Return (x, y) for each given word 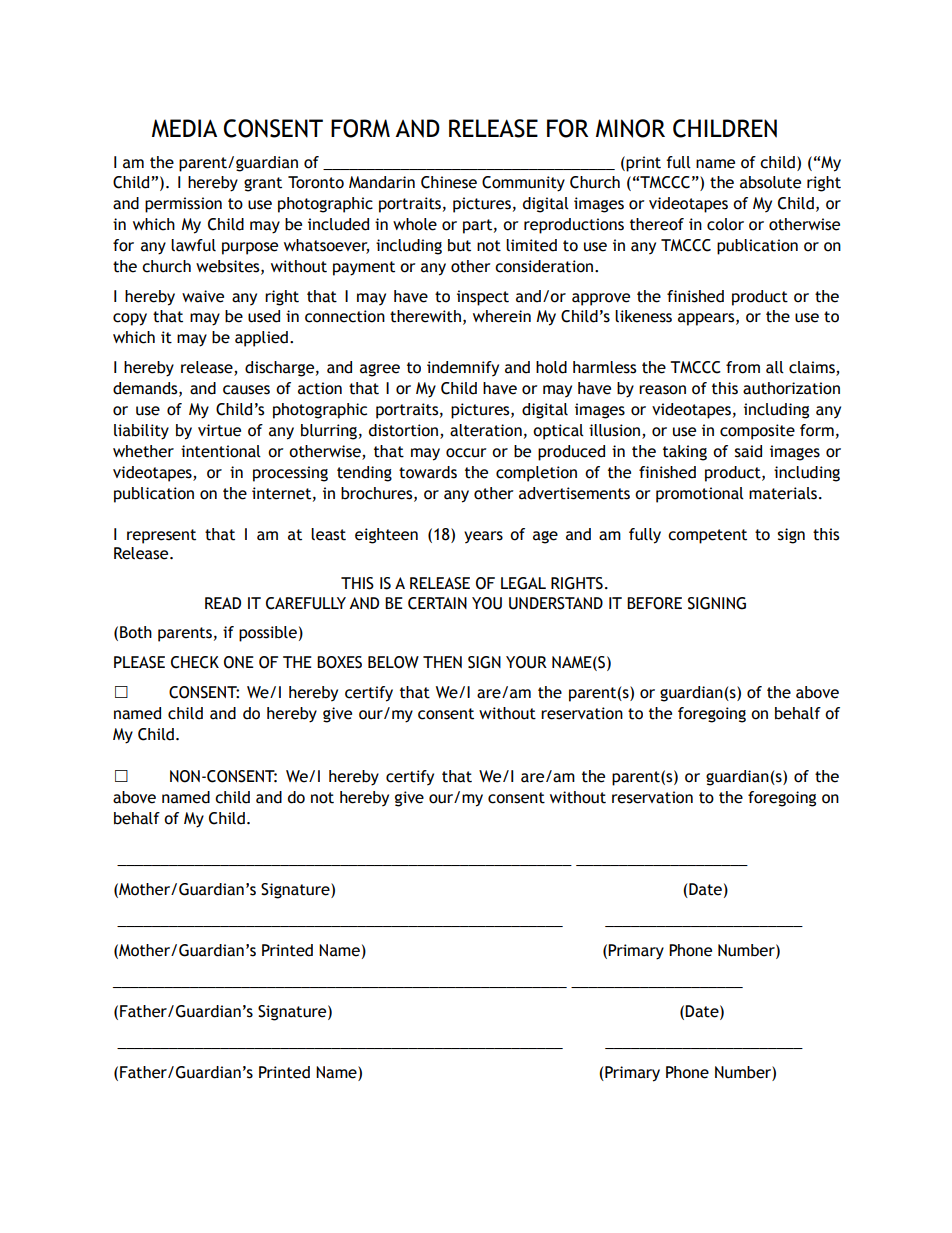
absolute (770, 182)
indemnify (463, 369)
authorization (791, 388)
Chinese (449, 182)
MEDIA (184, 128)
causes (246, 390)
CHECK (195, 662)
